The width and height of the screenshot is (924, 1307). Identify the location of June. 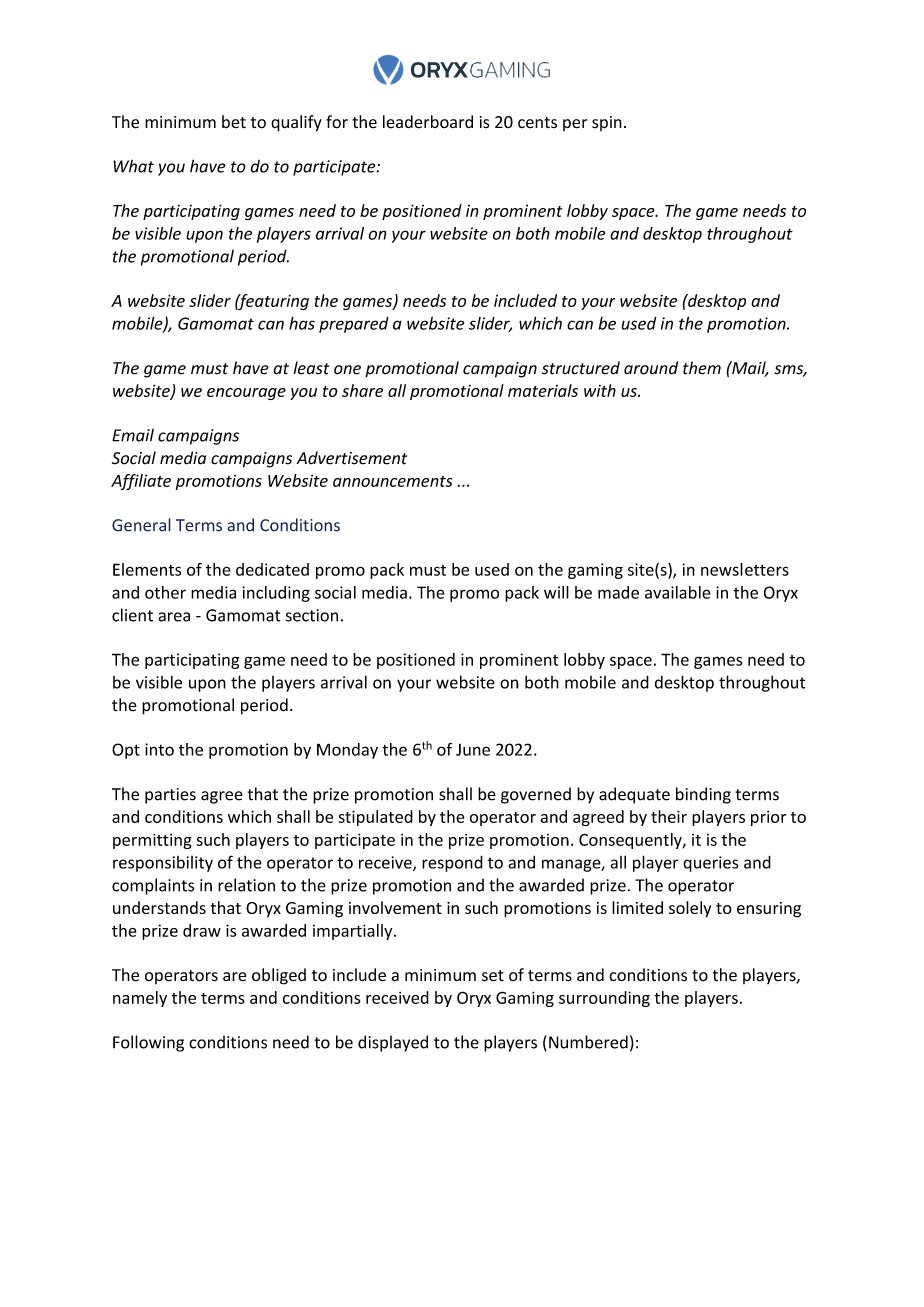
(473, 750).
